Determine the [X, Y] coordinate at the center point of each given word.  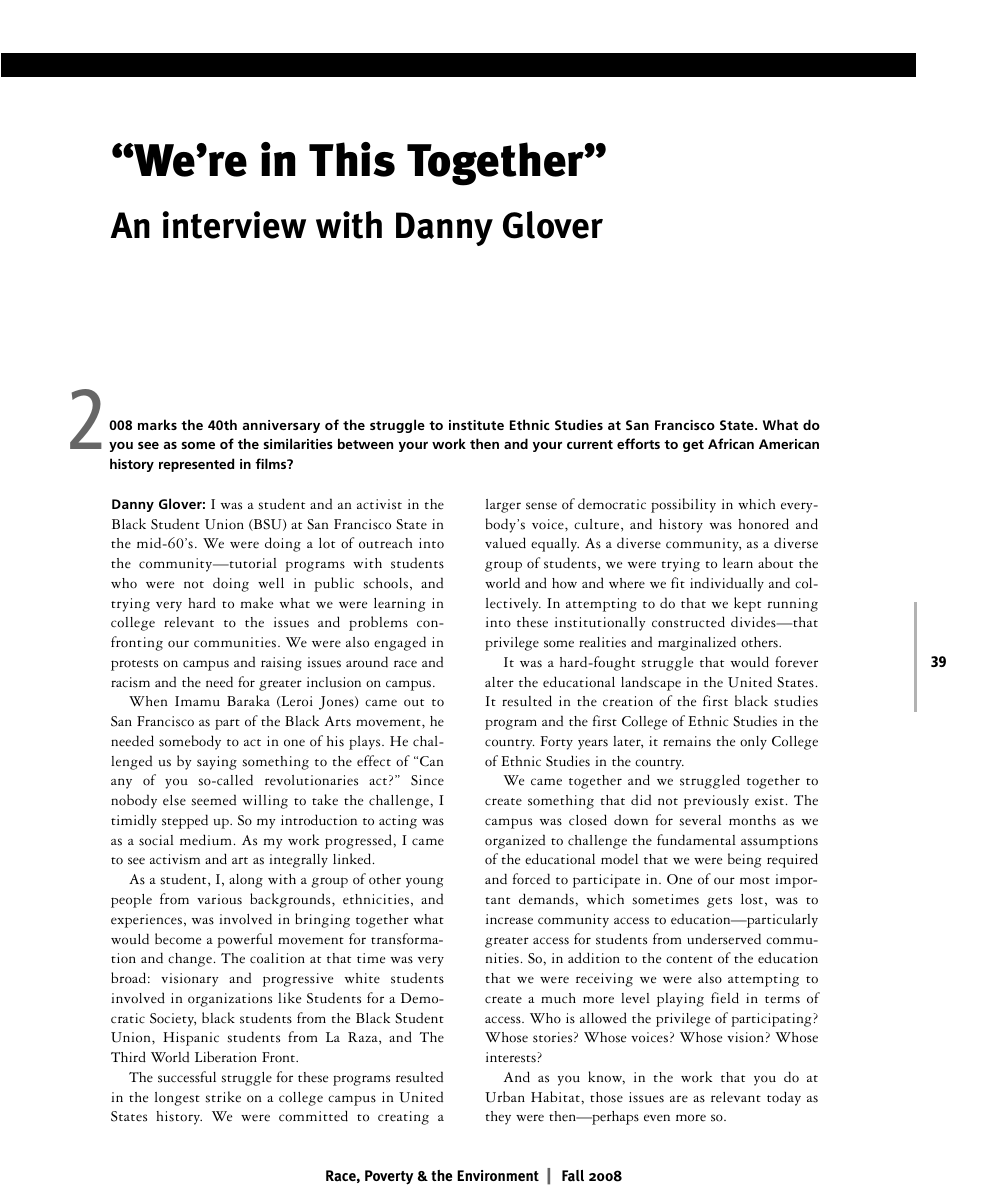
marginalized [697, 643]
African [731, 443]
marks [157, 424]
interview [234, 225]
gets [719, 902]
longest [177, 1099]
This [352, 159]
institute [476, 425]
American [789, 444]
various [219, 899]
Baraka [248, 700]
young [425, 882]
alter [499, 682]
